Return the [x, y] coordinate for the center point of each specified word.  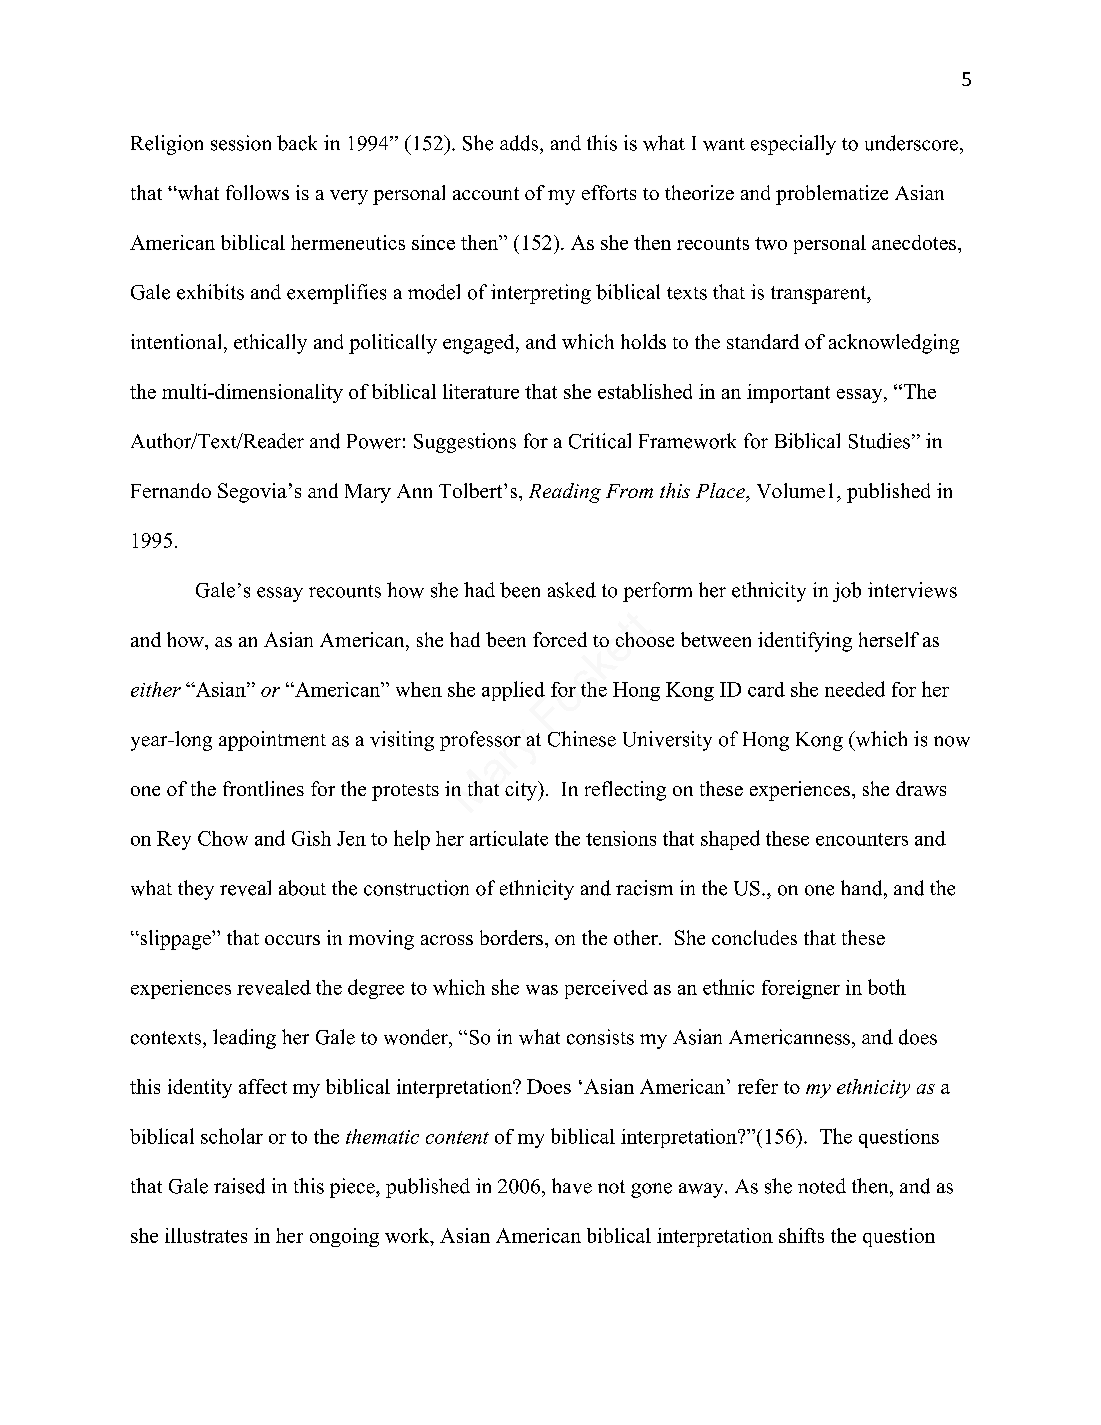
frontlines [263, 788]
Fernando [171, 490]
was [542, 990]
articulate [509, 838]
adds [520, 143]
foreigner [801, 989]
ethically [270, 344]
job [847, 592]
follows [257, 192]
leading [244, 1039]
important [788, 393]
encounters [862, 839]
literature [481, 391]
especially [793, 145]
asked [572, 590]
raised [239, 1186]
